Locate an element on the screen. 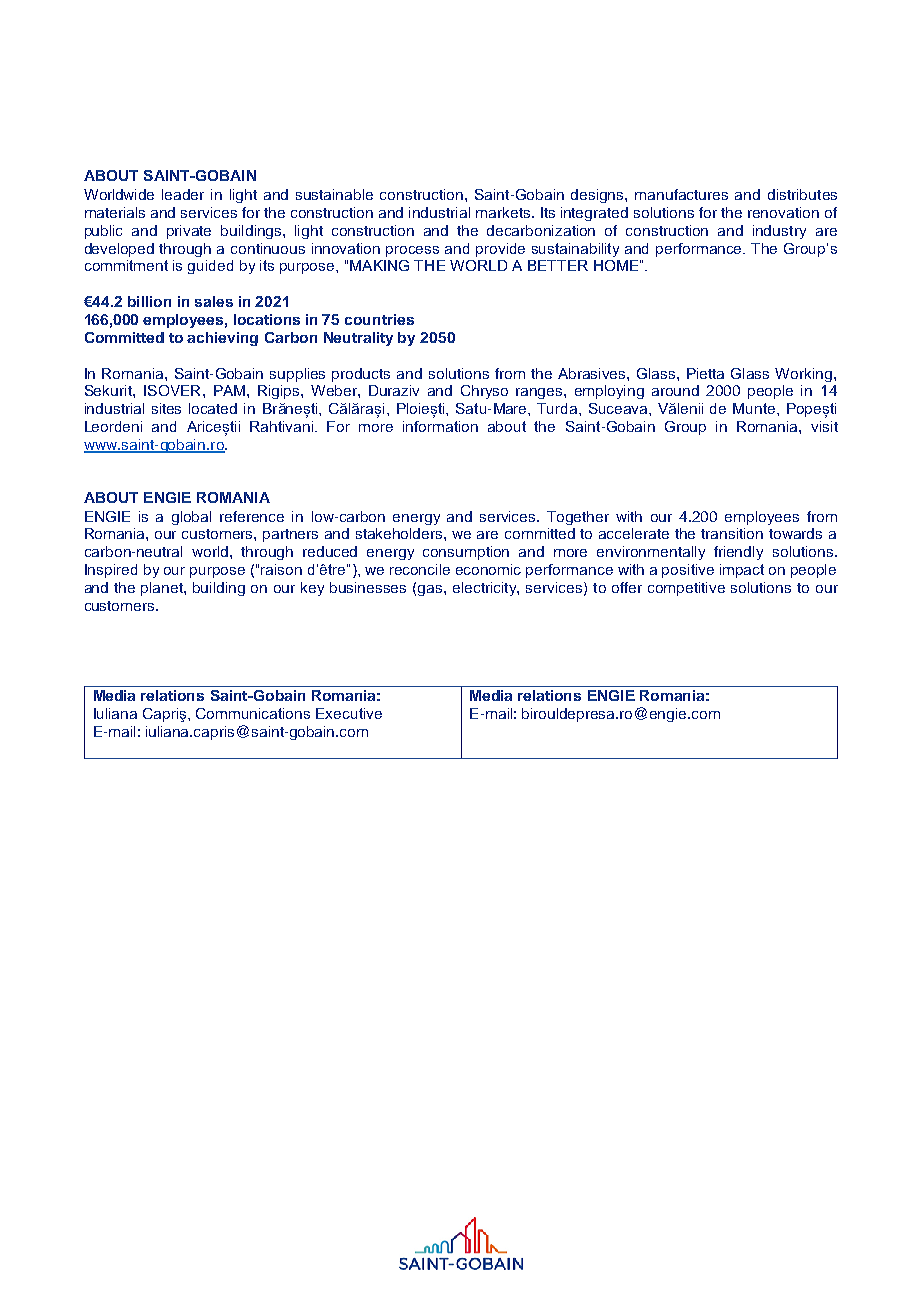 The width and height of the screenshot is (924, 1308). markets is located at coordinates (504, 212).
